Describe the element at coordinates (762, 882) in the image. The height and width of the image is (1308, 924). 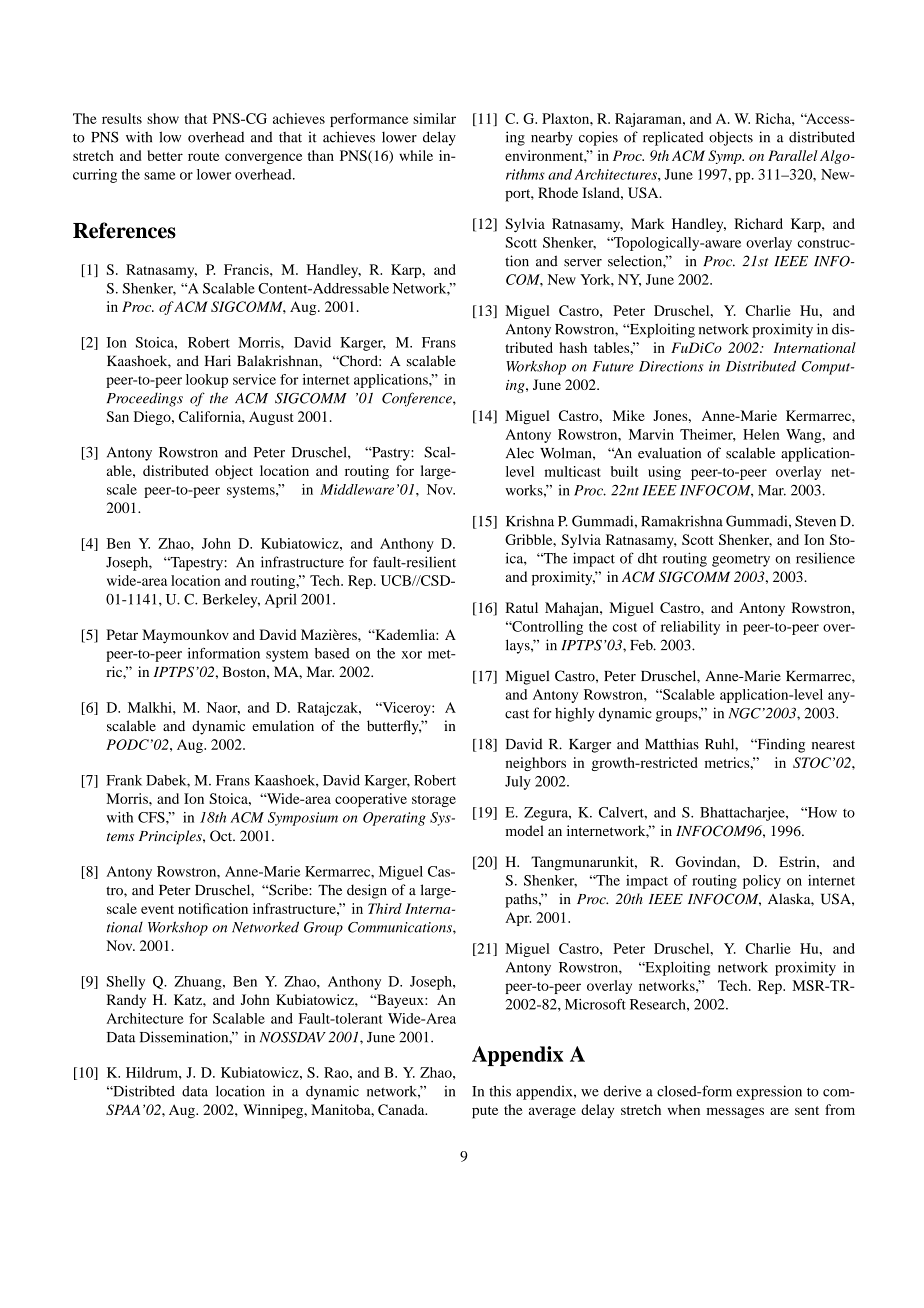
I see `policy` at that location.
